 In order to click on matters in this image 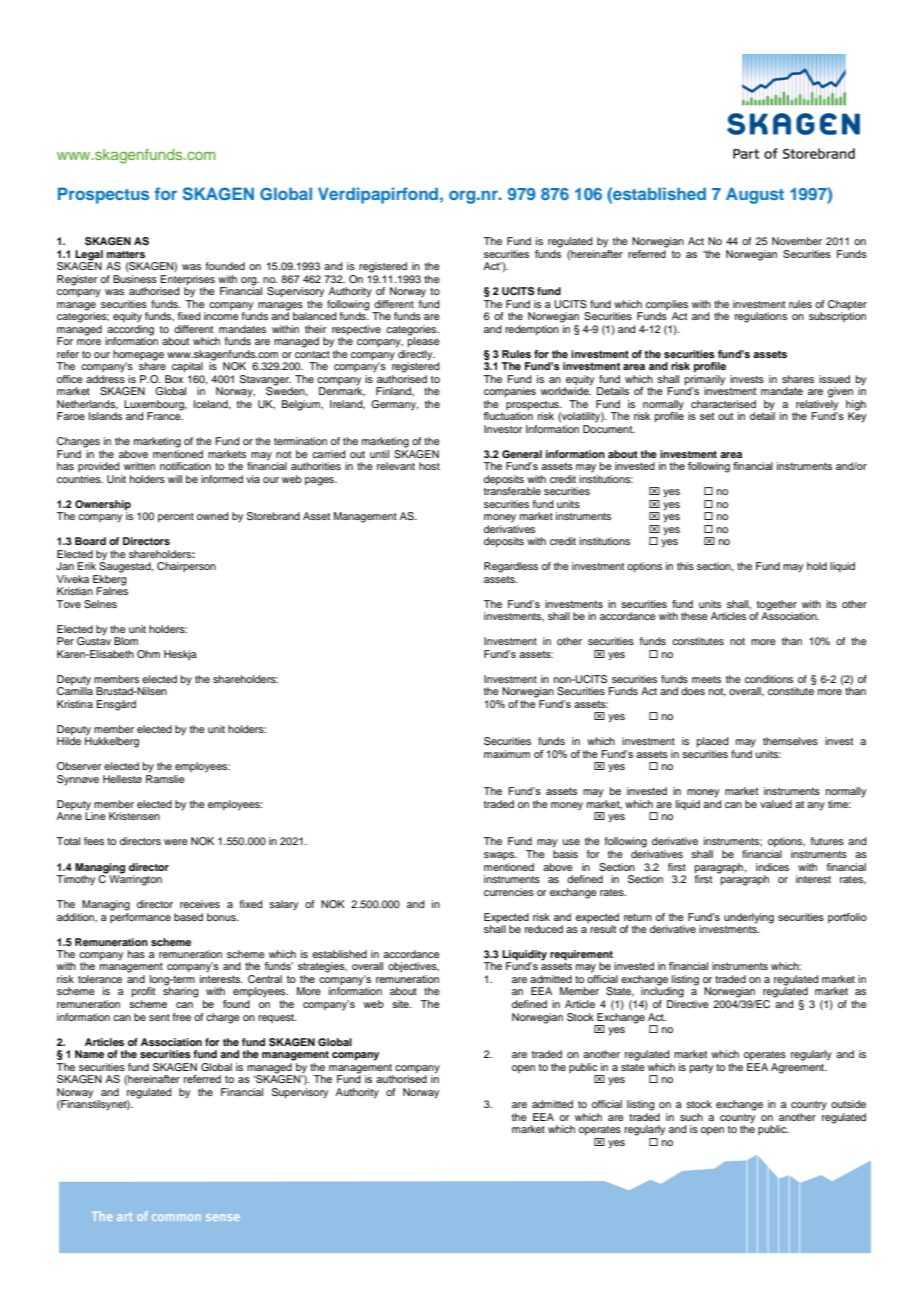, I will do `click(126, 254)`.
